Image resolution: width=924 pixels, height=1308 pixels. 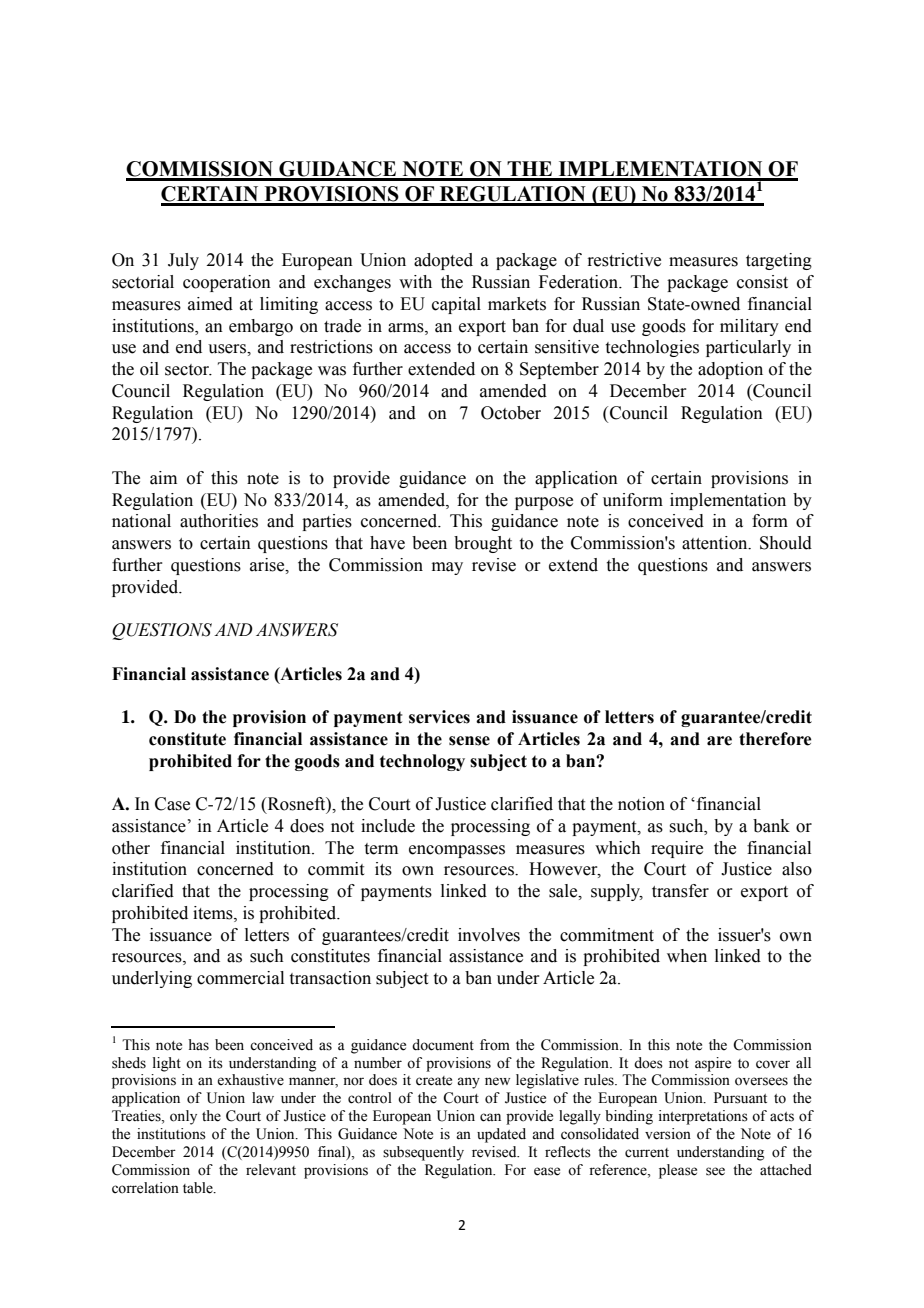 What do you see at coordinates (456, 305) in the screenshot?
I see `capital` at bounding box center [456, 305].
